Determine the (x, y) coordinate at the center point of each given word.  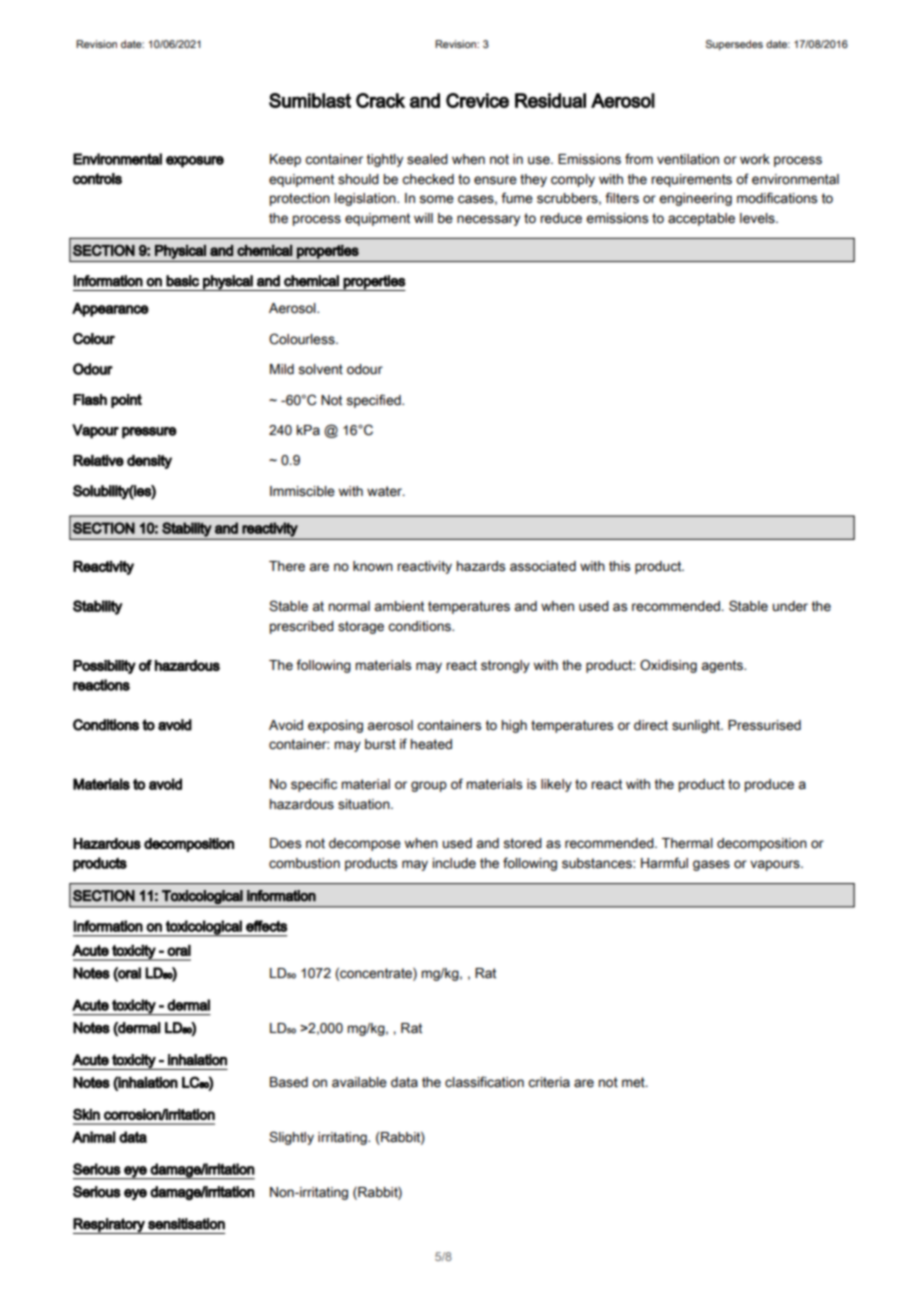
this (619, 566)
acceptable (701, 219)
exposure (195, 162)
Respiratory (110, 1226)
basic (182, 281)
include (454, 863)
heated (431, 744)
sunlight (697, 726)
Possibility (104, 667)
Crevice (477, 100)
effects (266, 926)
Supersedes (734, 45)
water (385, 491)
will (423, 218)
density (149, 462)
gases (711, 865)
